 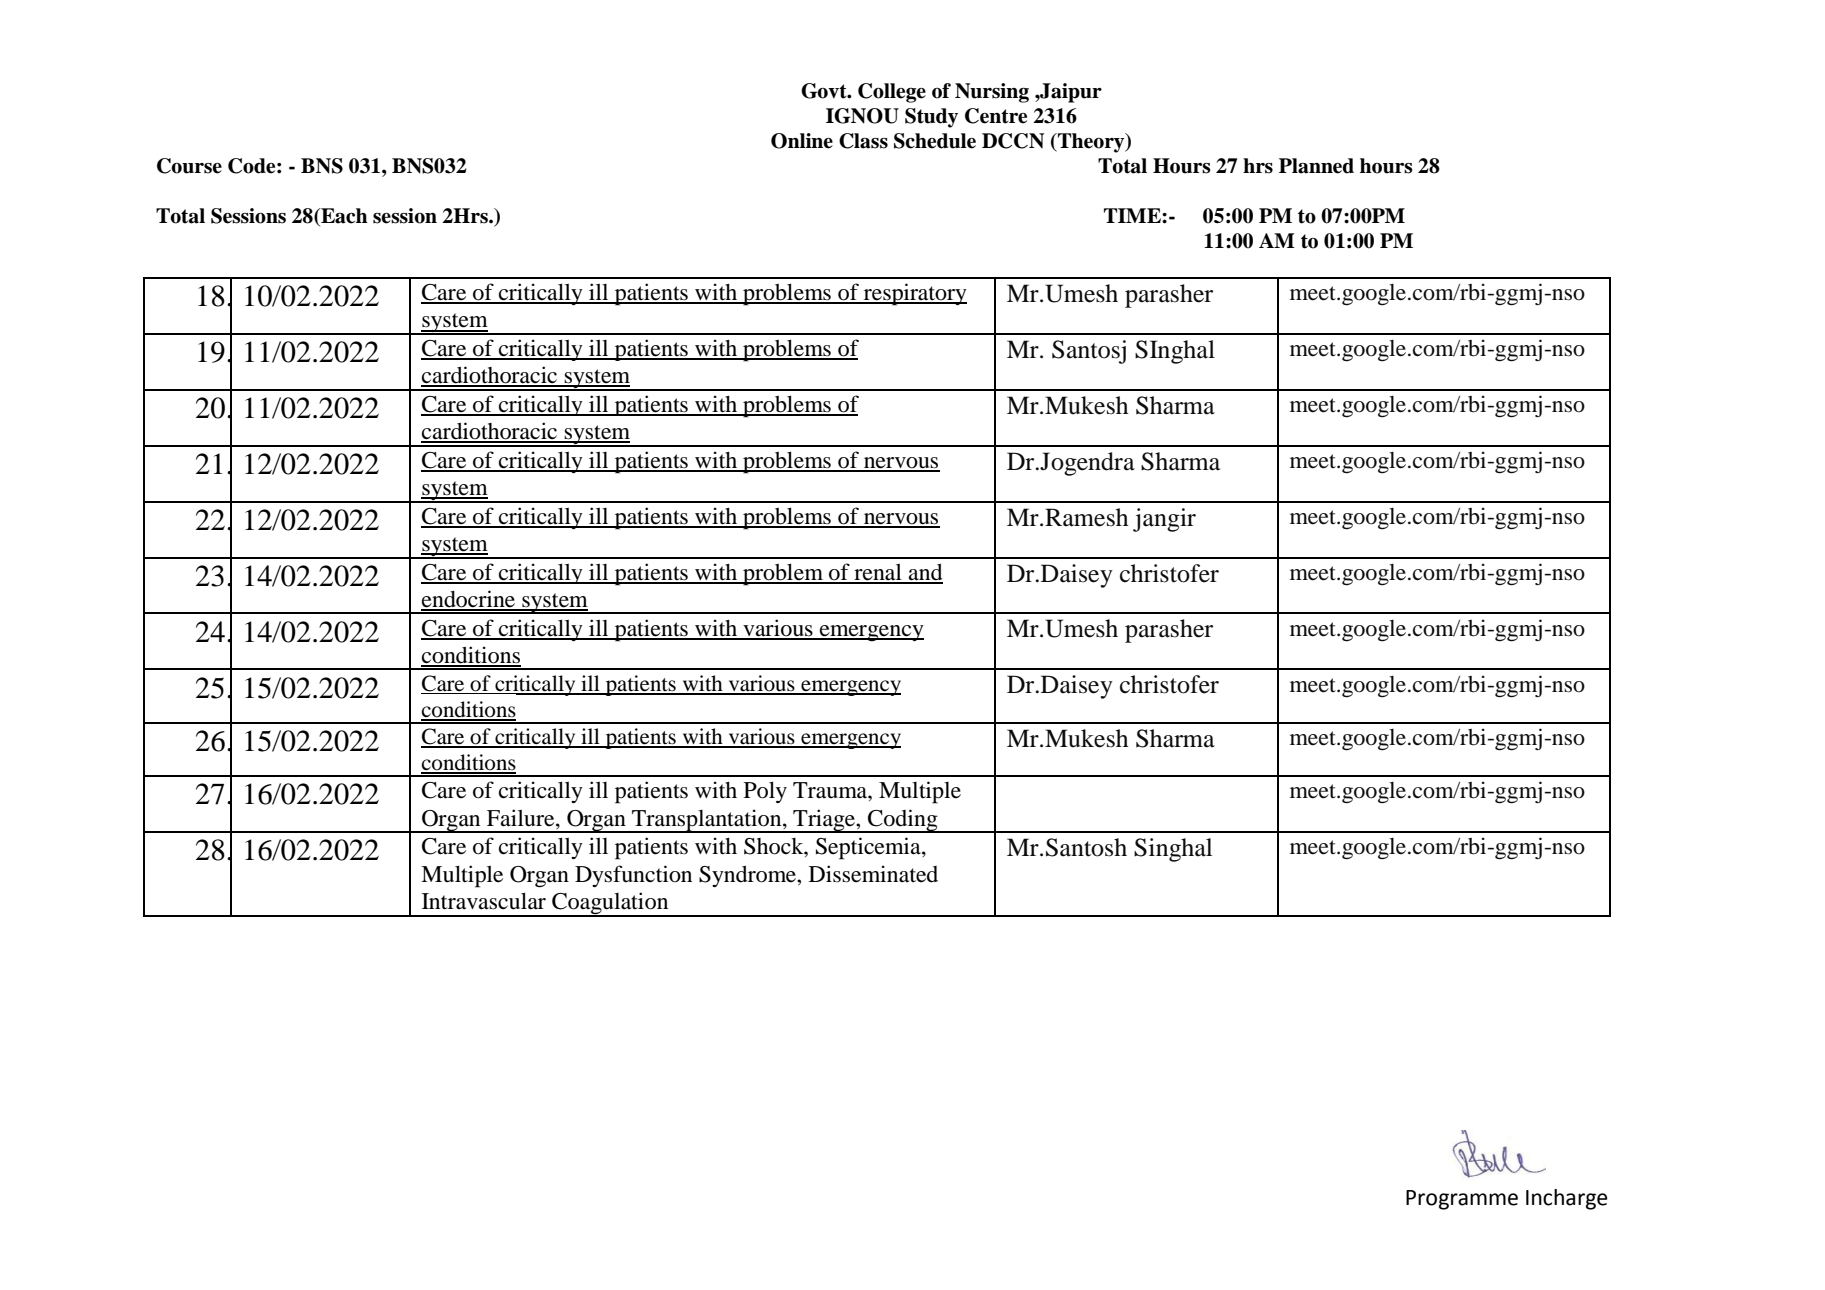 I want to click on Septicemia, so click(x=869, y=848).
